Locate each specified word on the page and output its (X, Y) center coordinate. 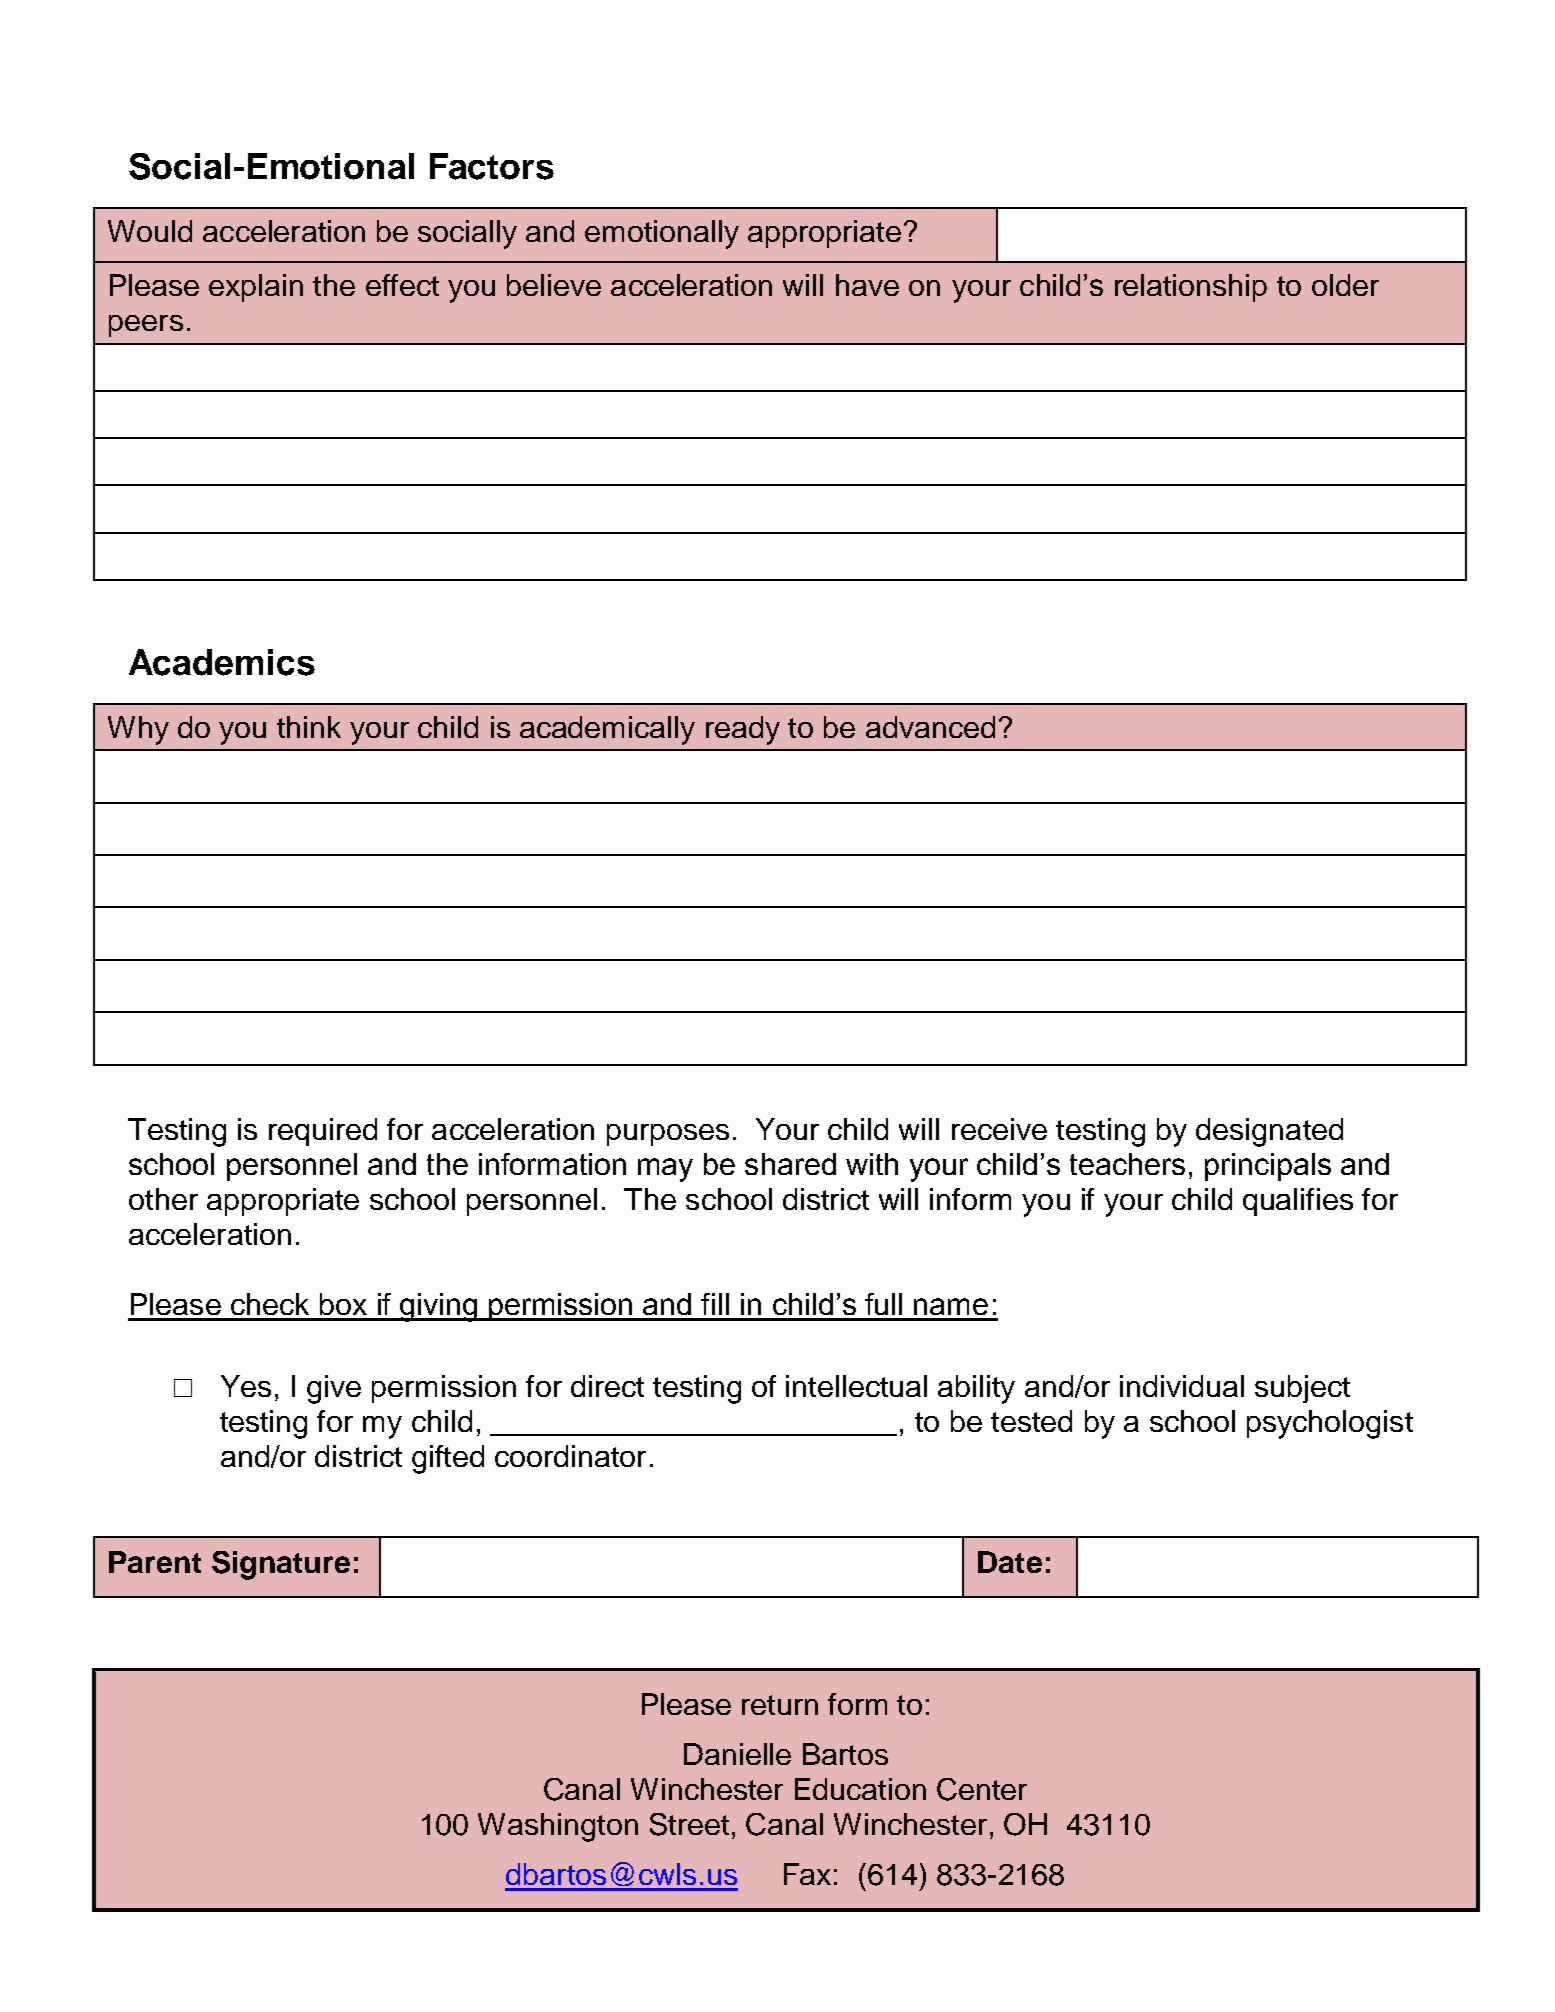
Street (689, 1824)
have (867, 285)
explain (256, 288)
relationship (1191, 288)
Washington (558, 1827)
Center (982, 1789)
